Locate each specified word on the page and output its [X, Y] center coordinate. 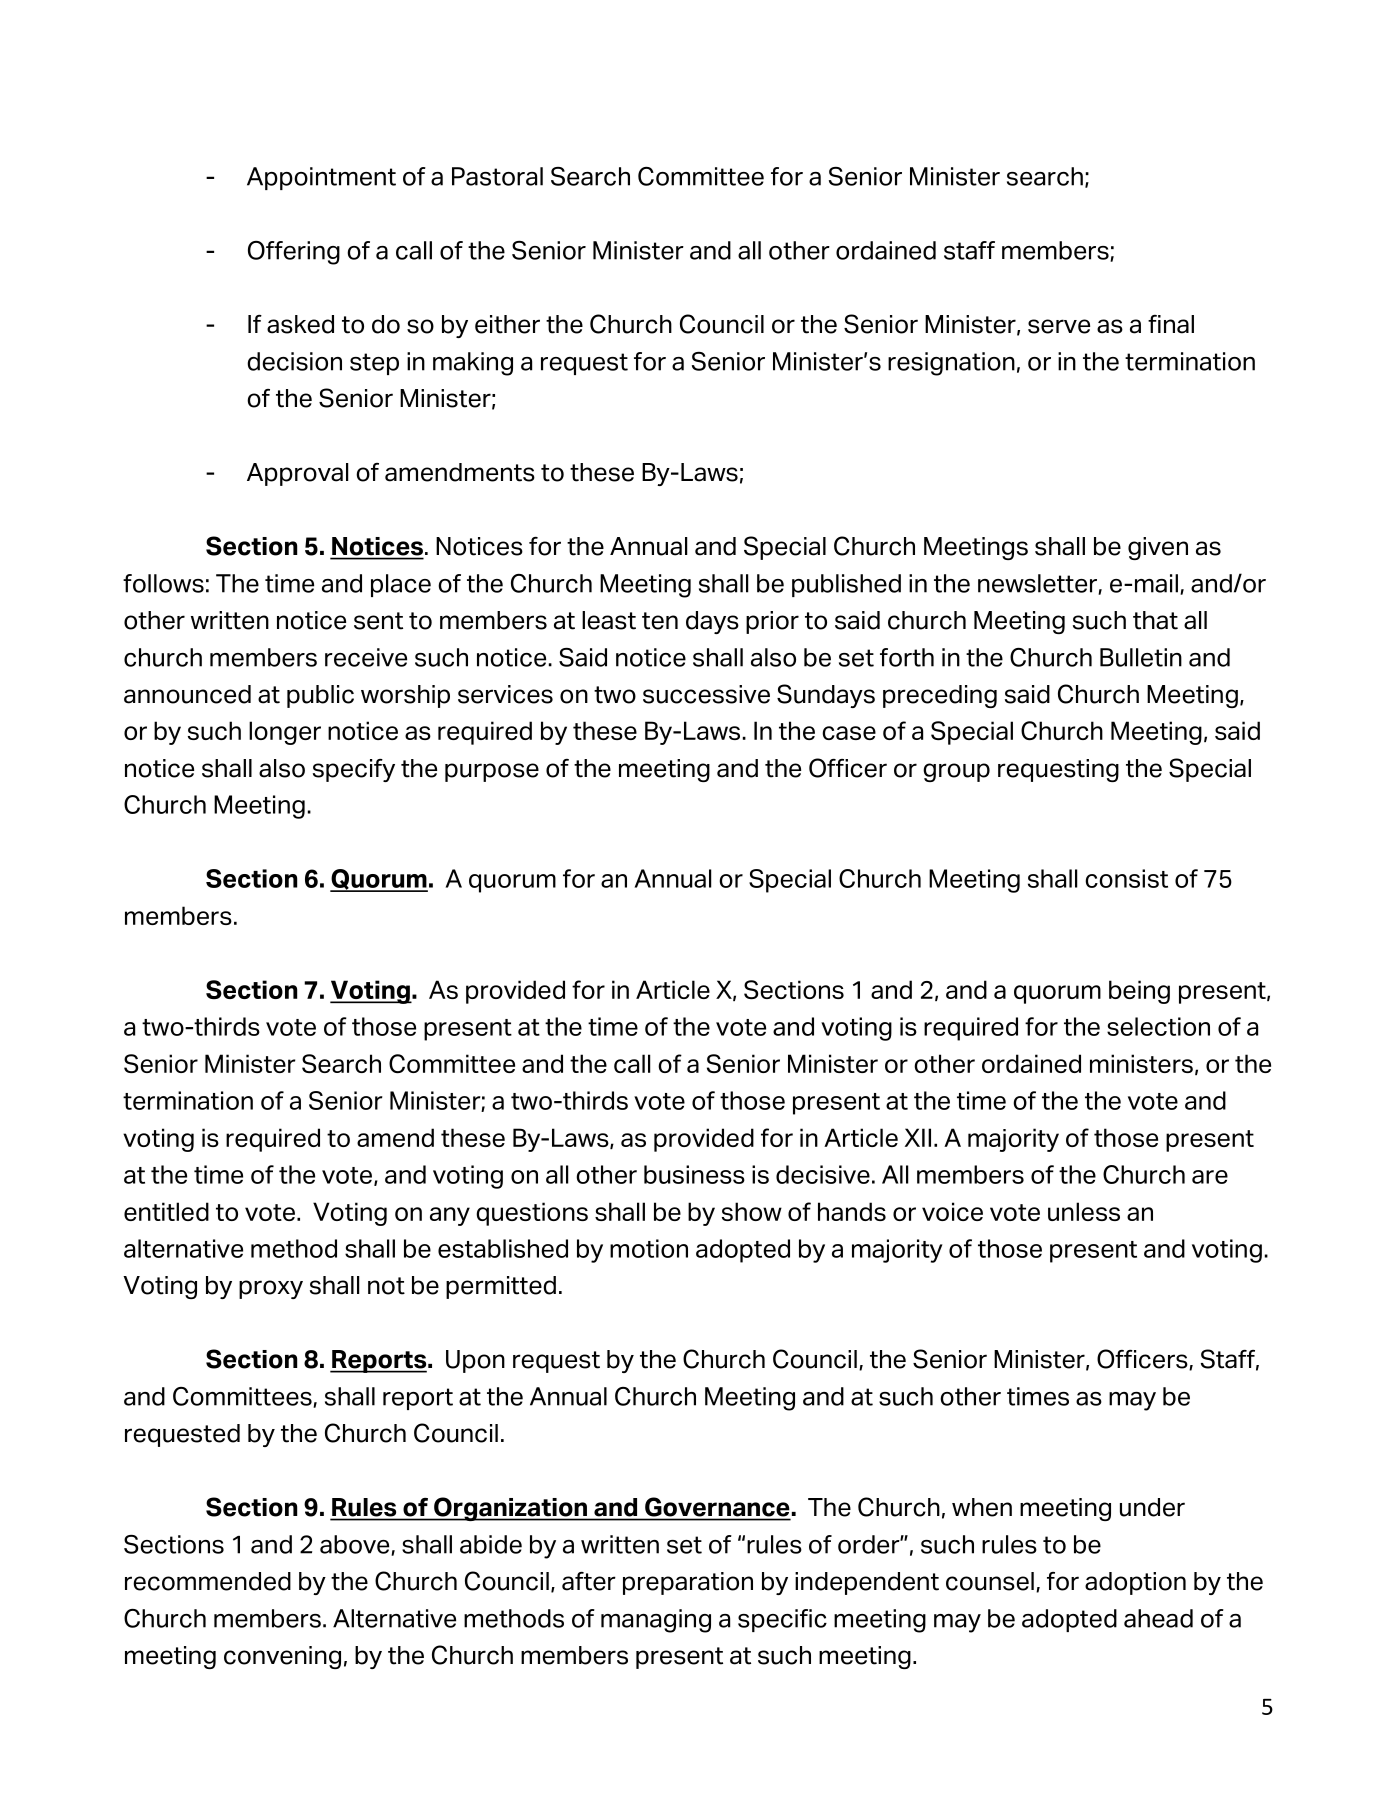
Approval [297, 474]
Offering [294, 253]
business [694, 1174]
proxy [271, 1289]
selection [1158, 1026]
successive [706, 694]
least [609, 620]
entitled [166, 1211]
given [1158, 548]
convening [282, 1657]
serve [1059, 326]
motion [649, 1248]
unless [1084, 1211]
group [956, 772]
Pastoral [497, 176]
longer [285, 733]
